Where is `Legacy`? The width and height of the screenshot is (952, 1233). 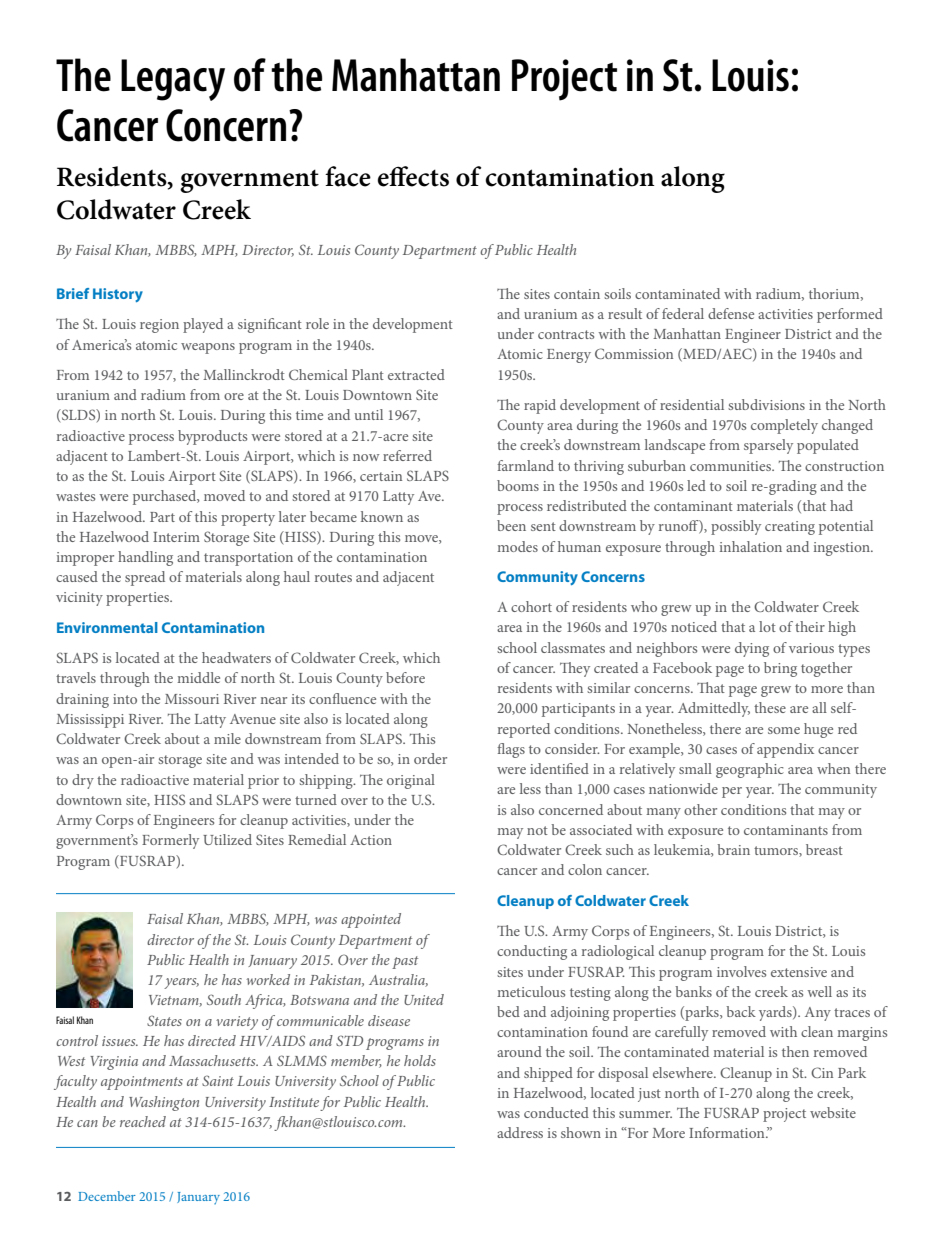 Legacy is located at coordinates (173, 80).
